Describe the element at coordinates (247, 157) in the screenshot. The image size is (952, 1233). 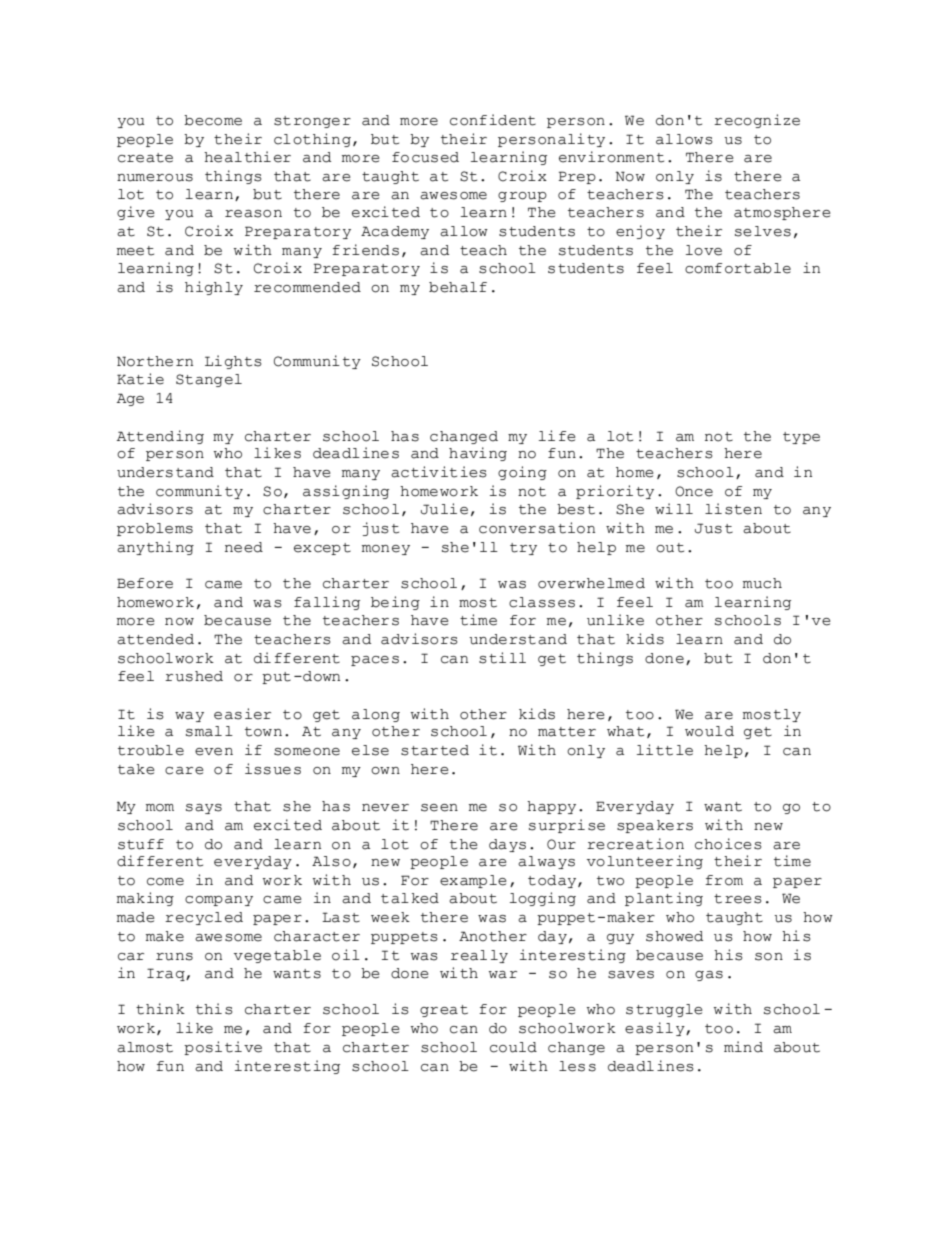
I see `healthier` at that location.
